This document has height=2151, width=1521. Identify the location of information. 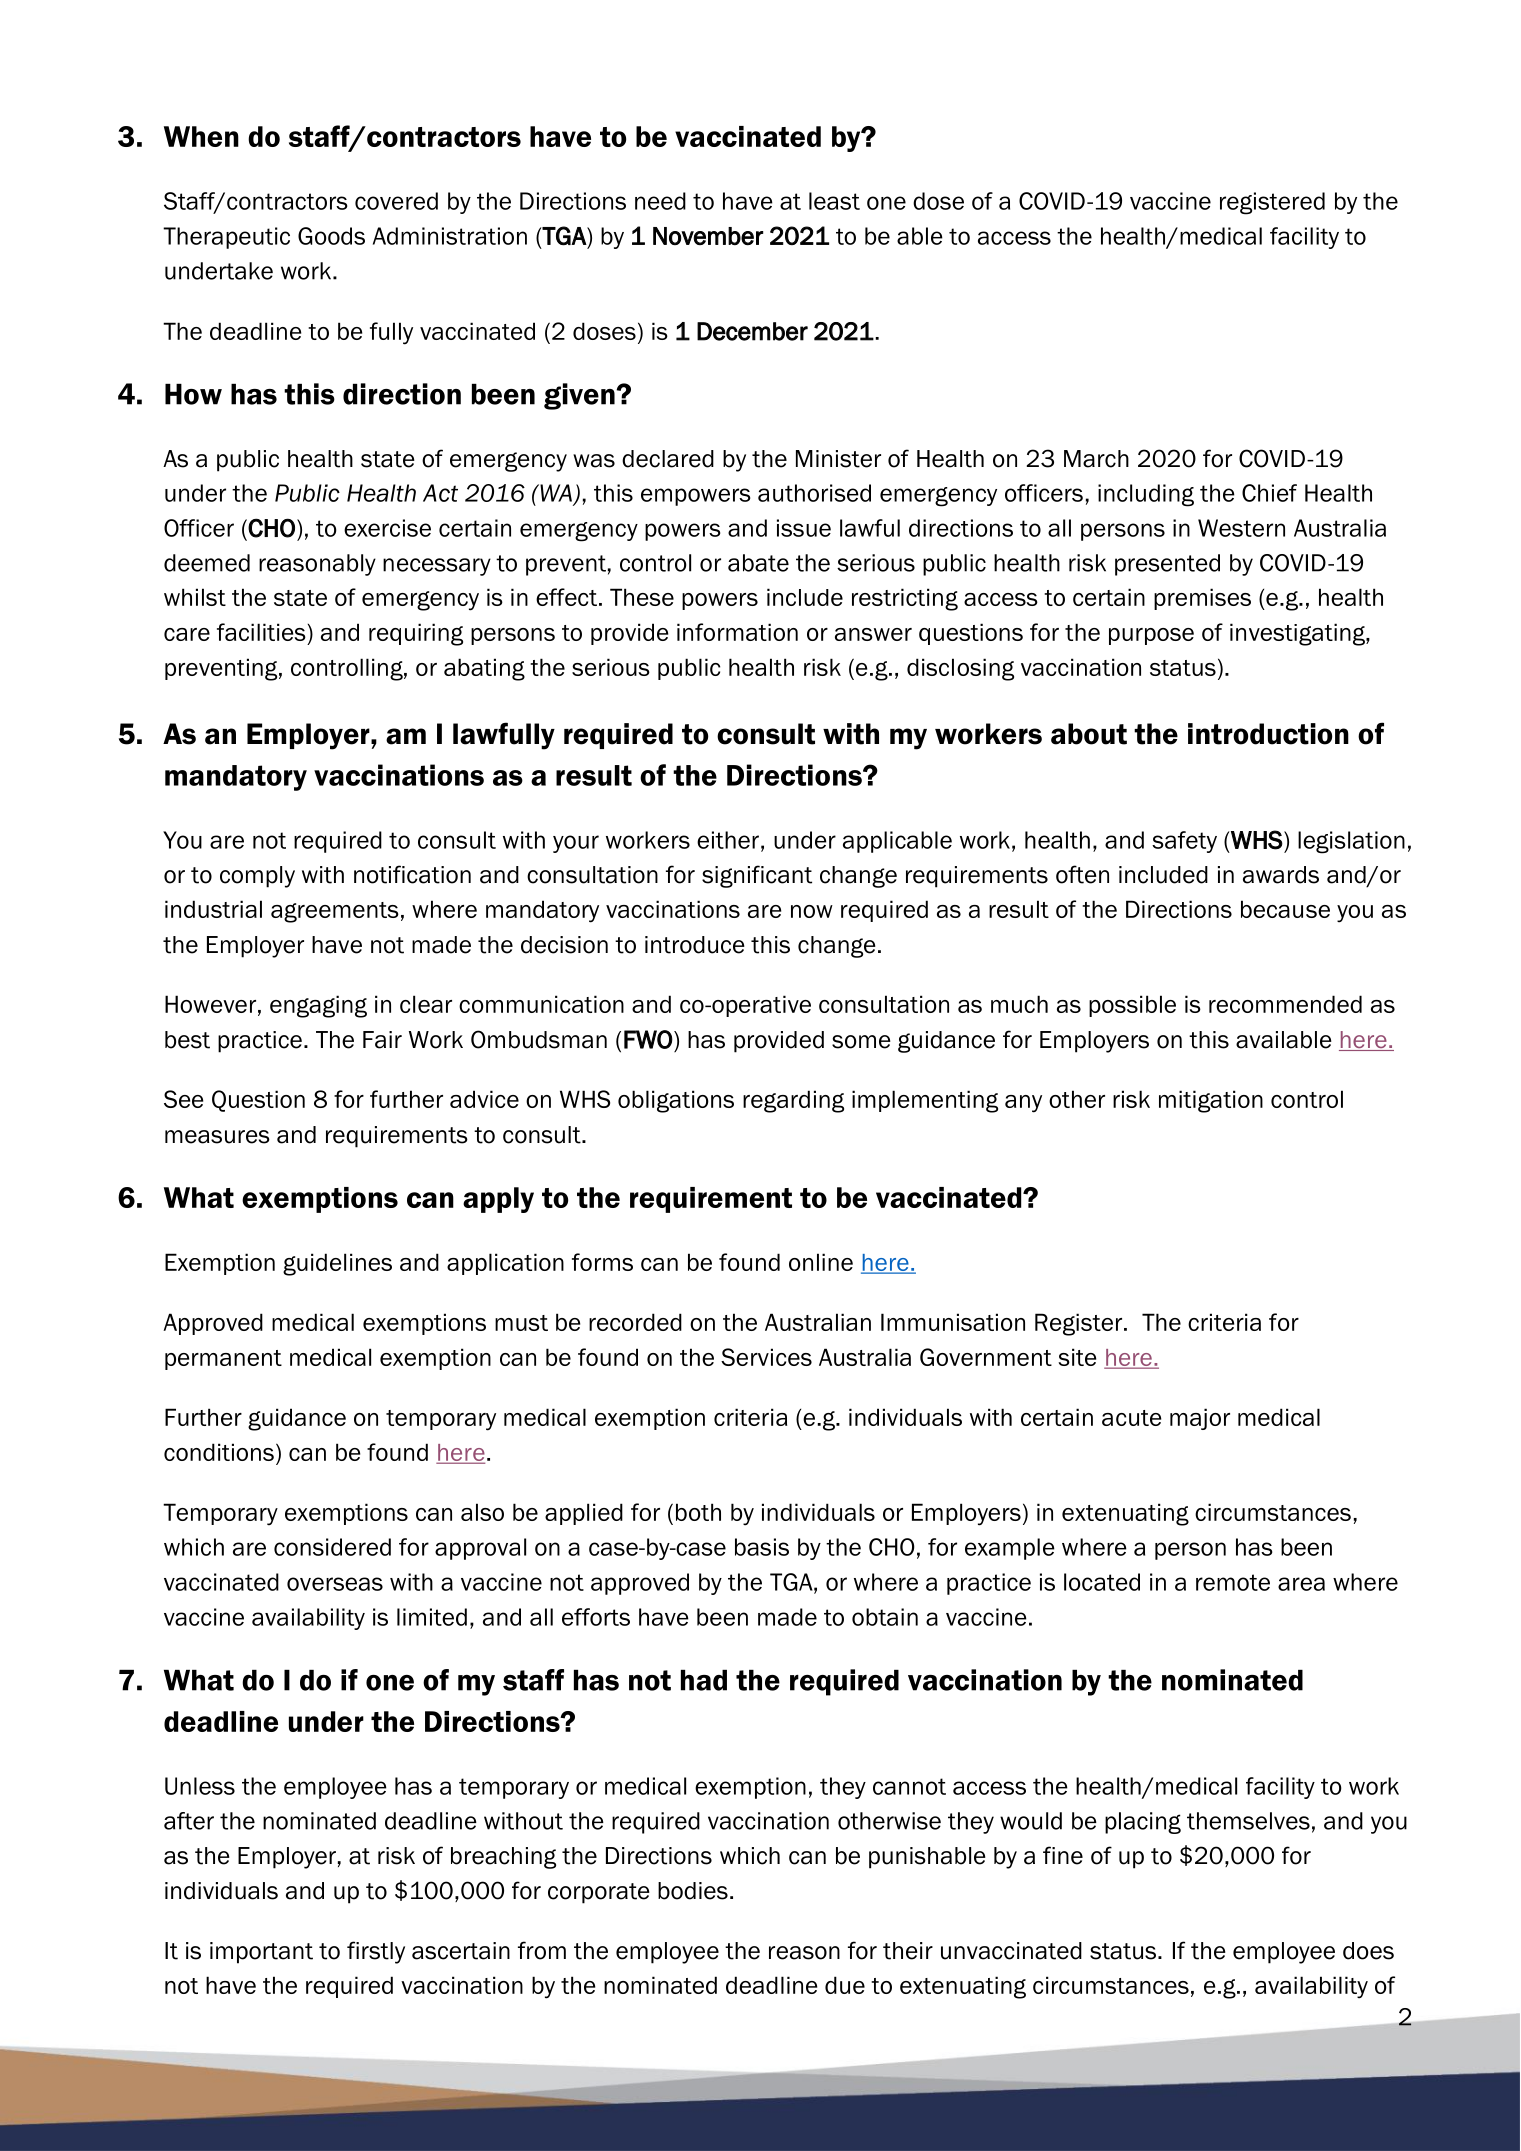
(737, 632).
